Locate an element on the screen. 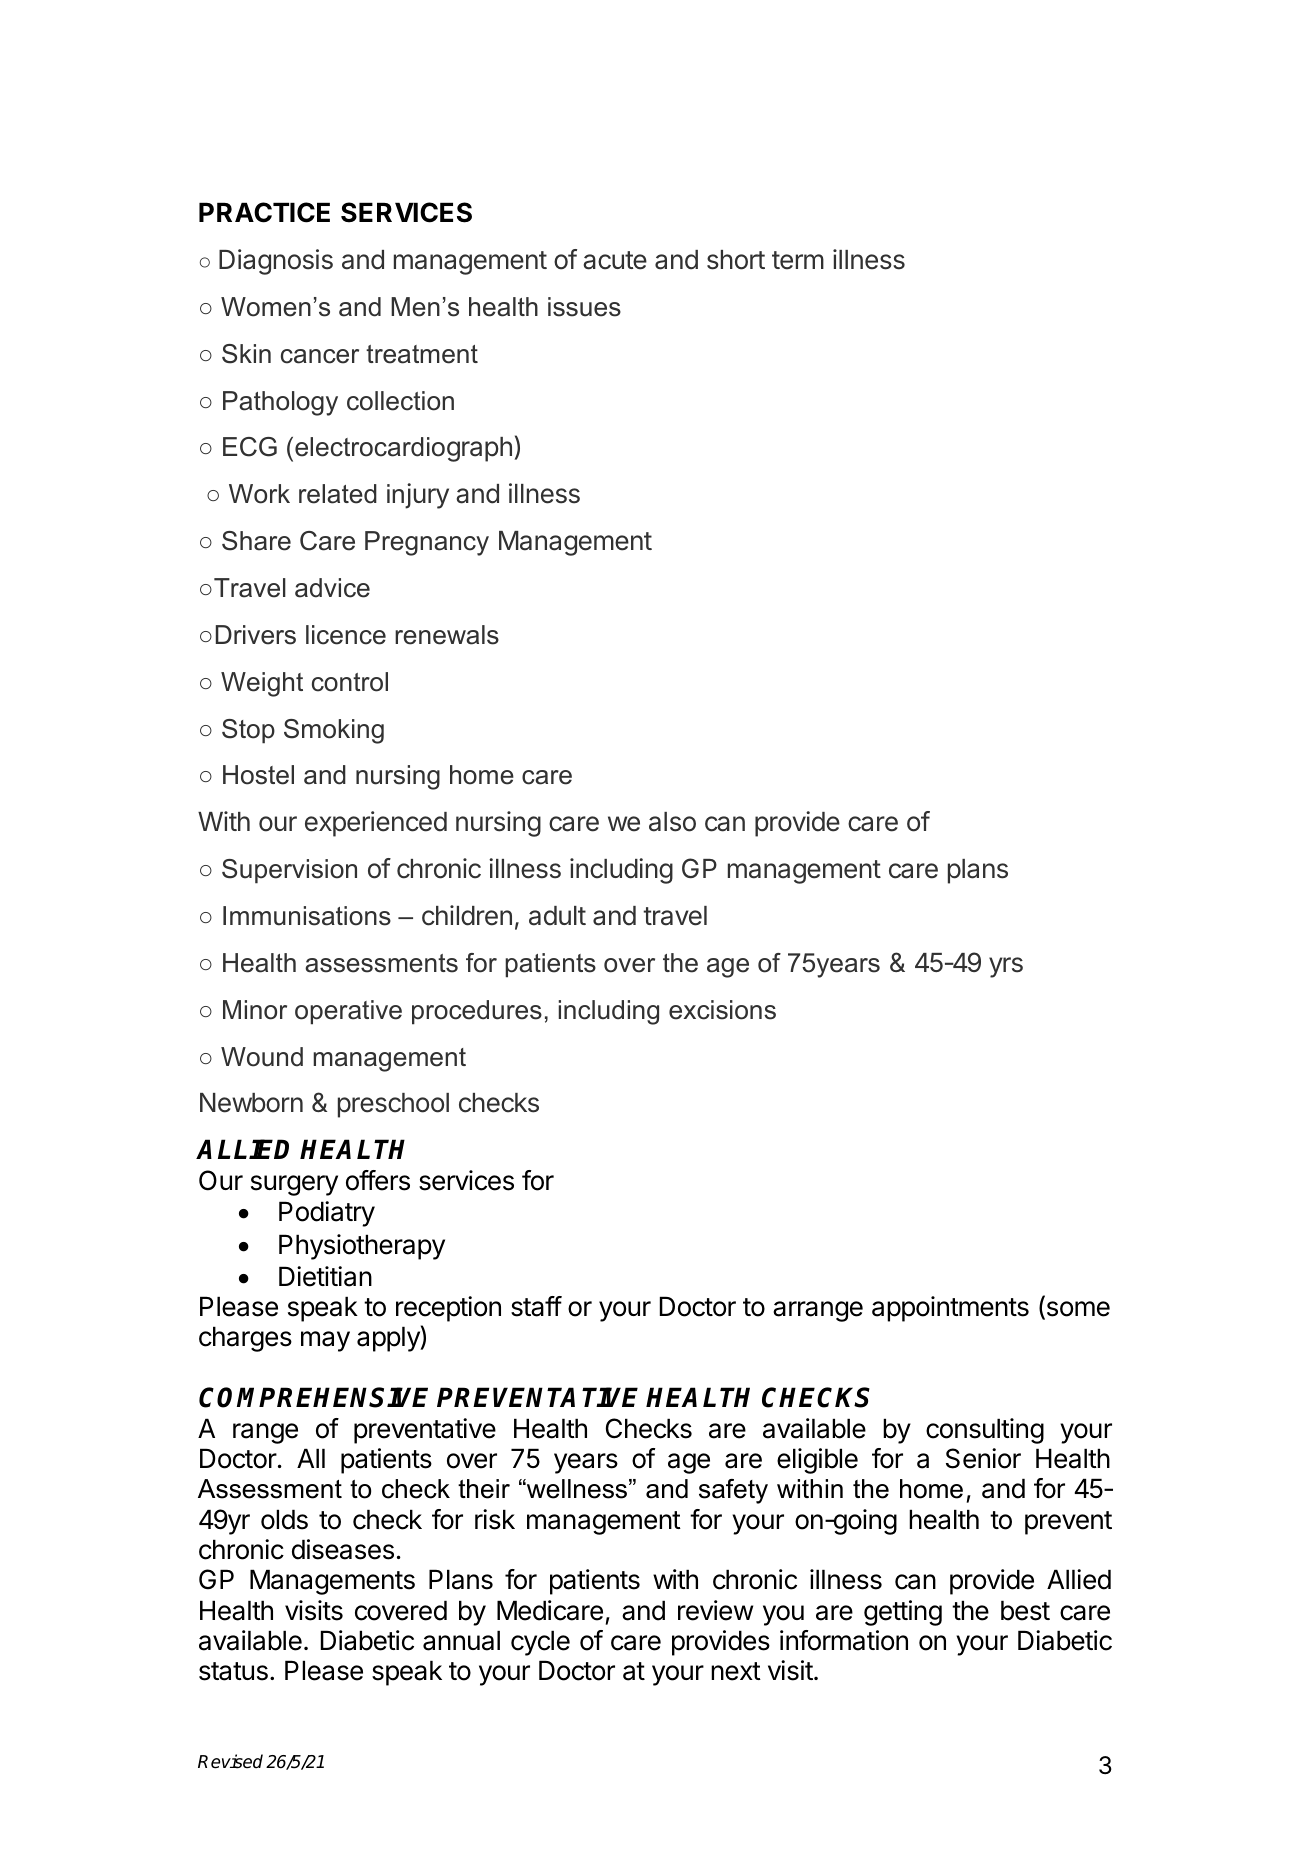  term is located at coordinates (798, 260).
